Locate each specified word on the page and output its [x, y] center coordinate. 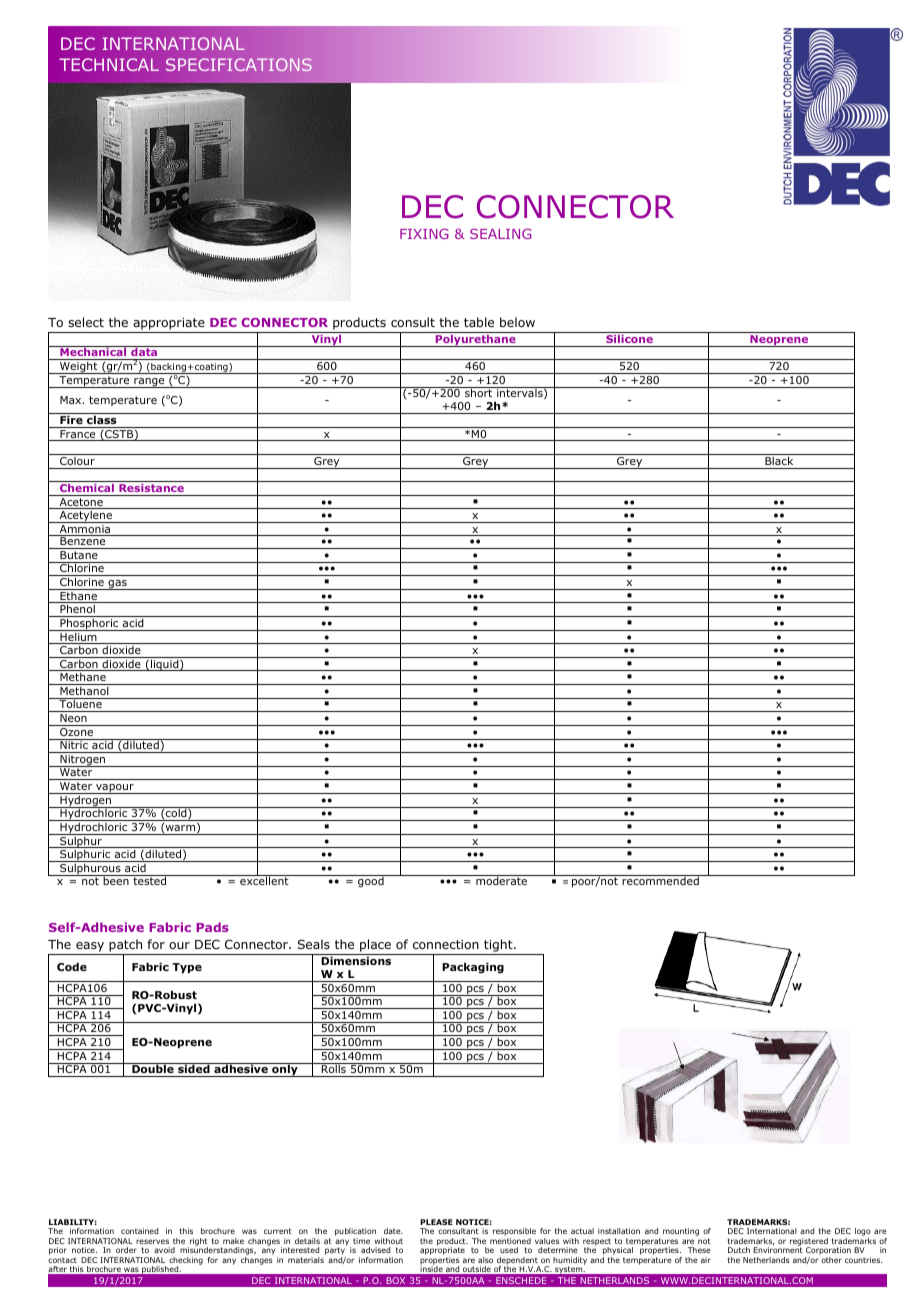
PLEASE [436, 1222]
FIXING [424, 233]
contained [139, 1231]
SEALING [501, 233]
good [371, 881]
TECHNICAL [109, 64]
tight [499, 945]
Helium [78, 637]
